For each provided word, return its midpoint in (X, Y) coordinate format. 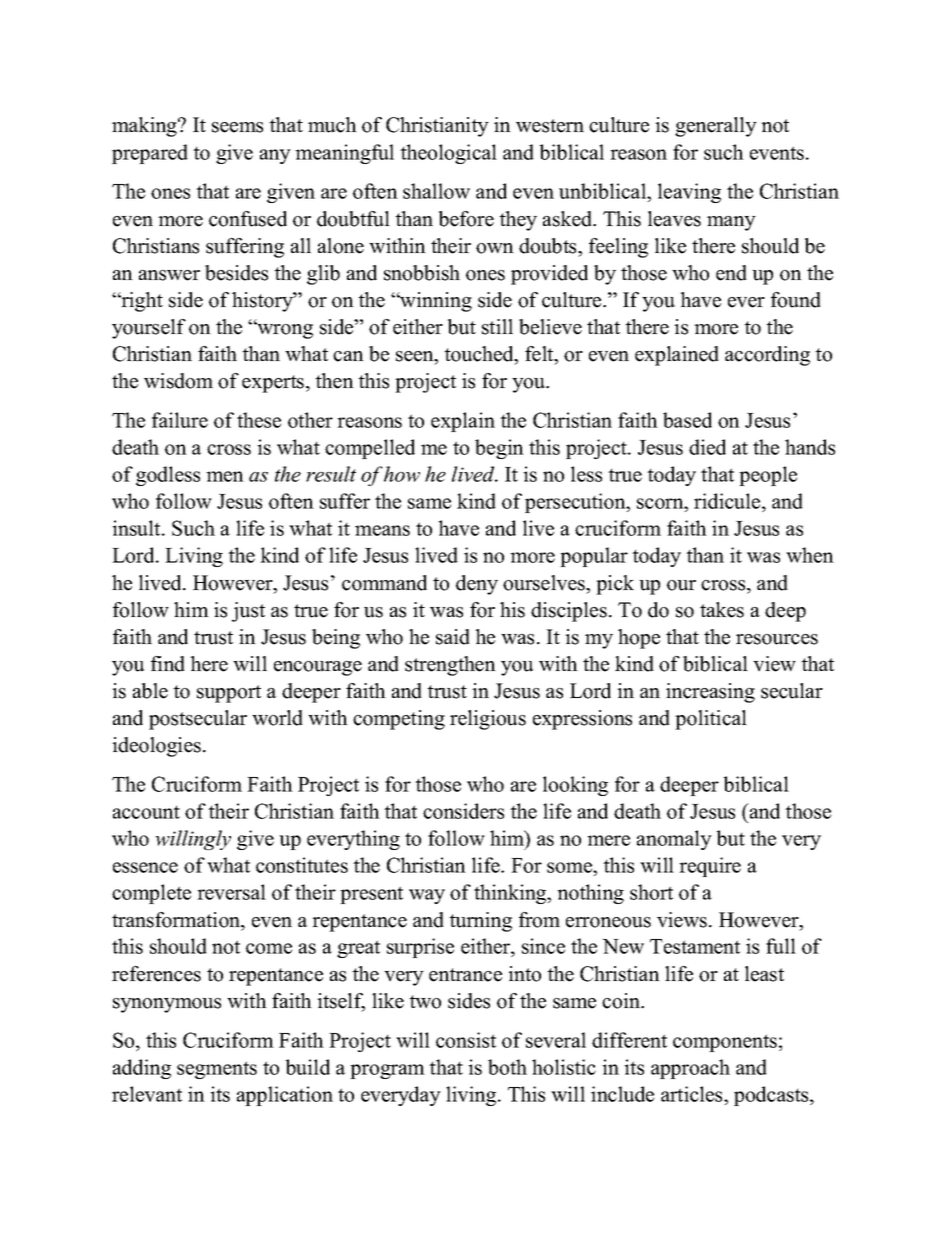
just (248, 612)
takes (722, 610)
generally (716, 127)
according (767, 356)
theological (448, 154)
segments (217, 1070)
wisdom (178, 381)
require (710, 867)
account (146, 812)
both (507, 1067)
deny (477, 585)
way (427, 896)
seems (237, 127)
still (497, 327)
